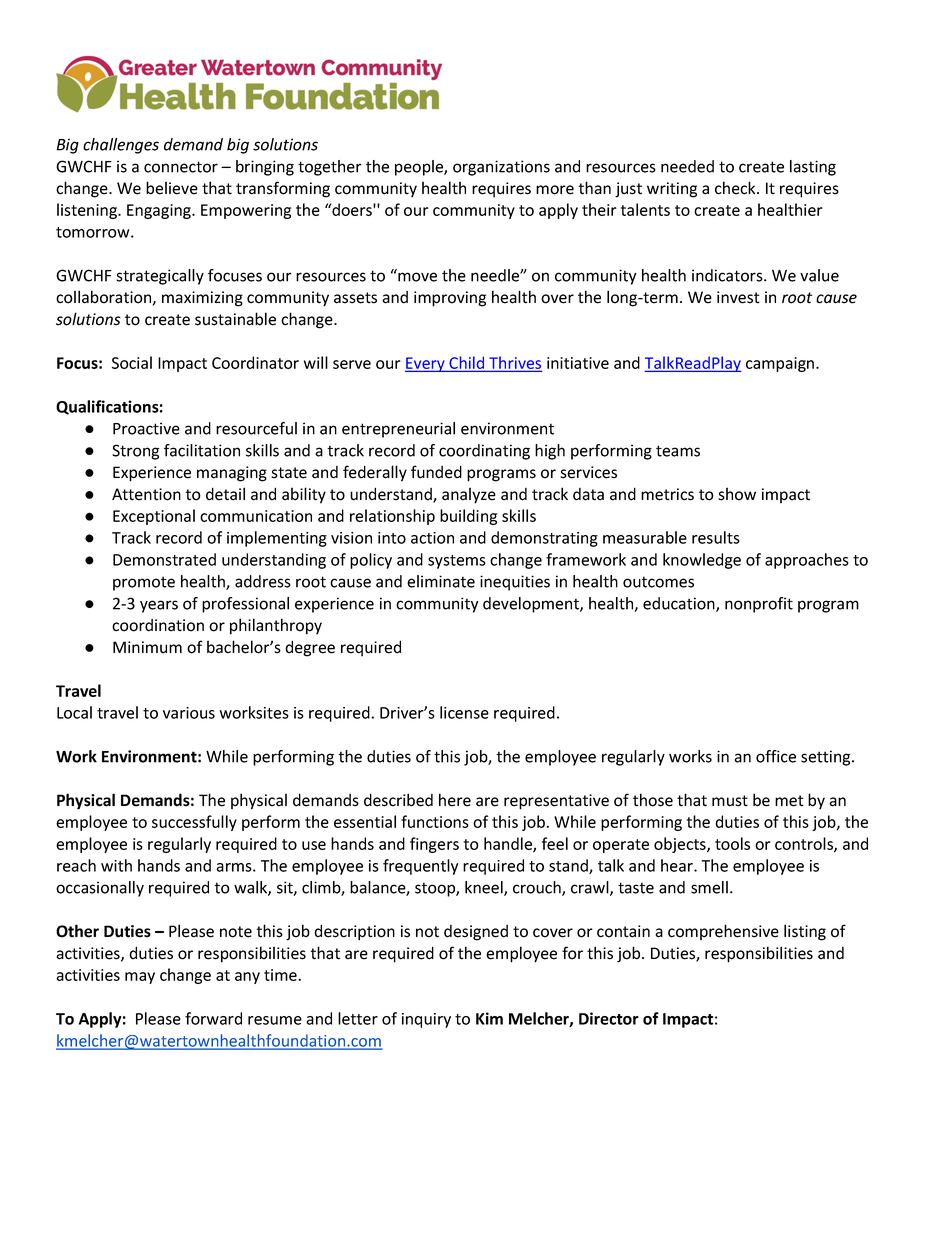  I want to click on Strong, so click(135, 452).
